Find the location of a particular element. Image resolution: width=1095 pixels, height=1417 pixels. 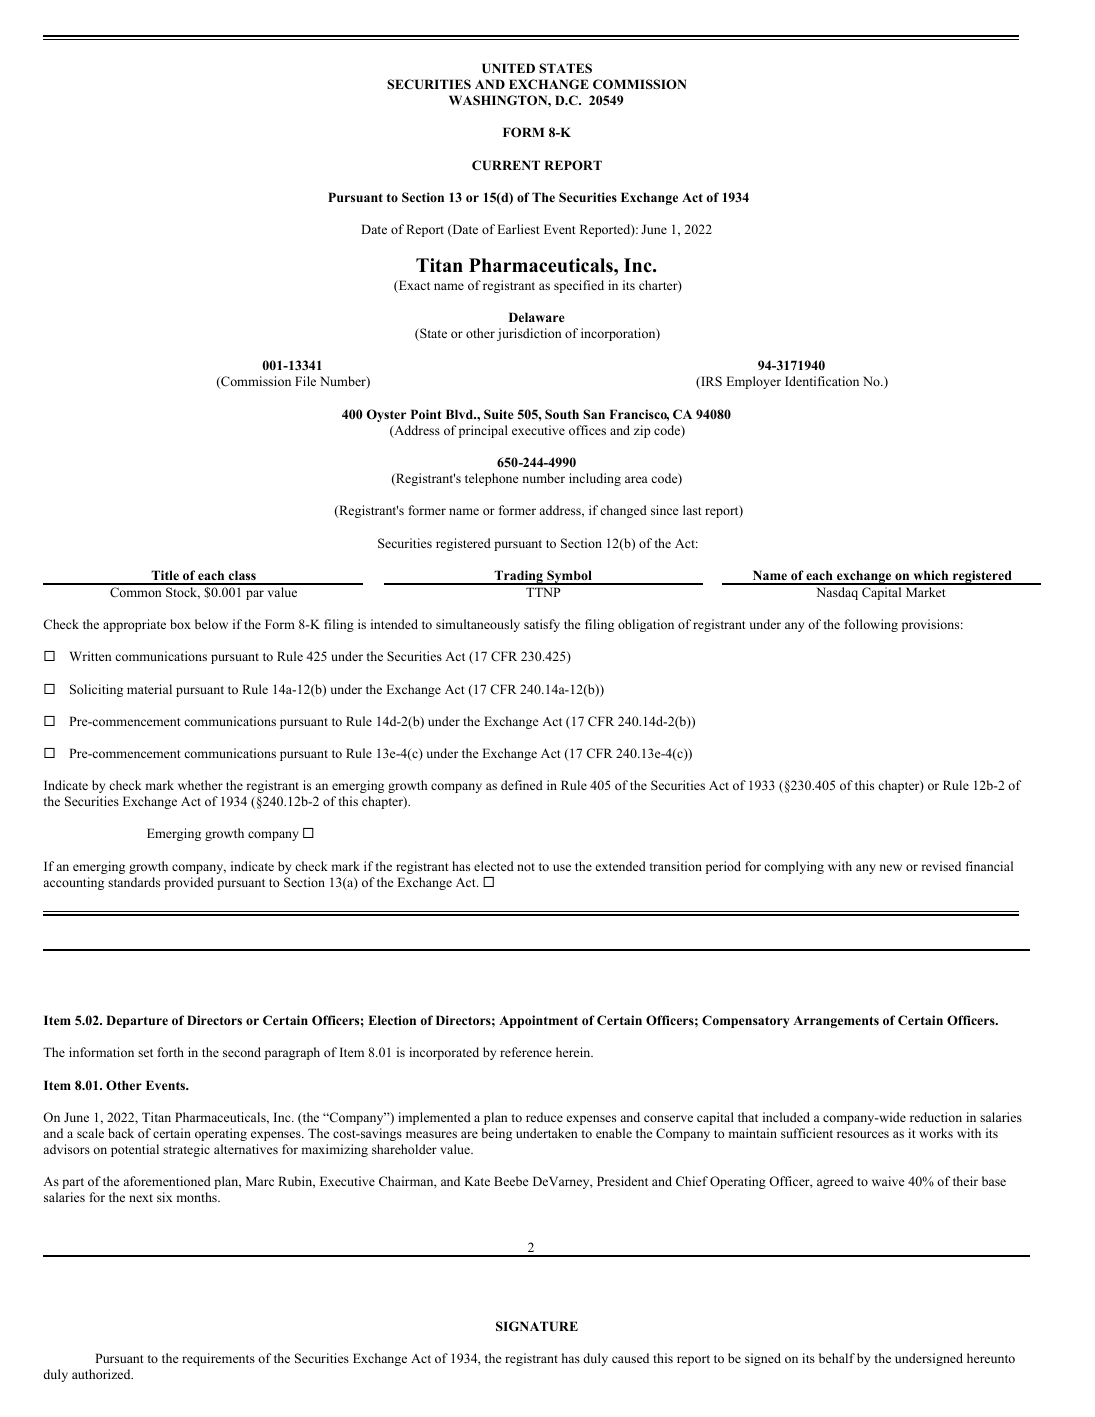

material is located at coordinates (149, 689).
